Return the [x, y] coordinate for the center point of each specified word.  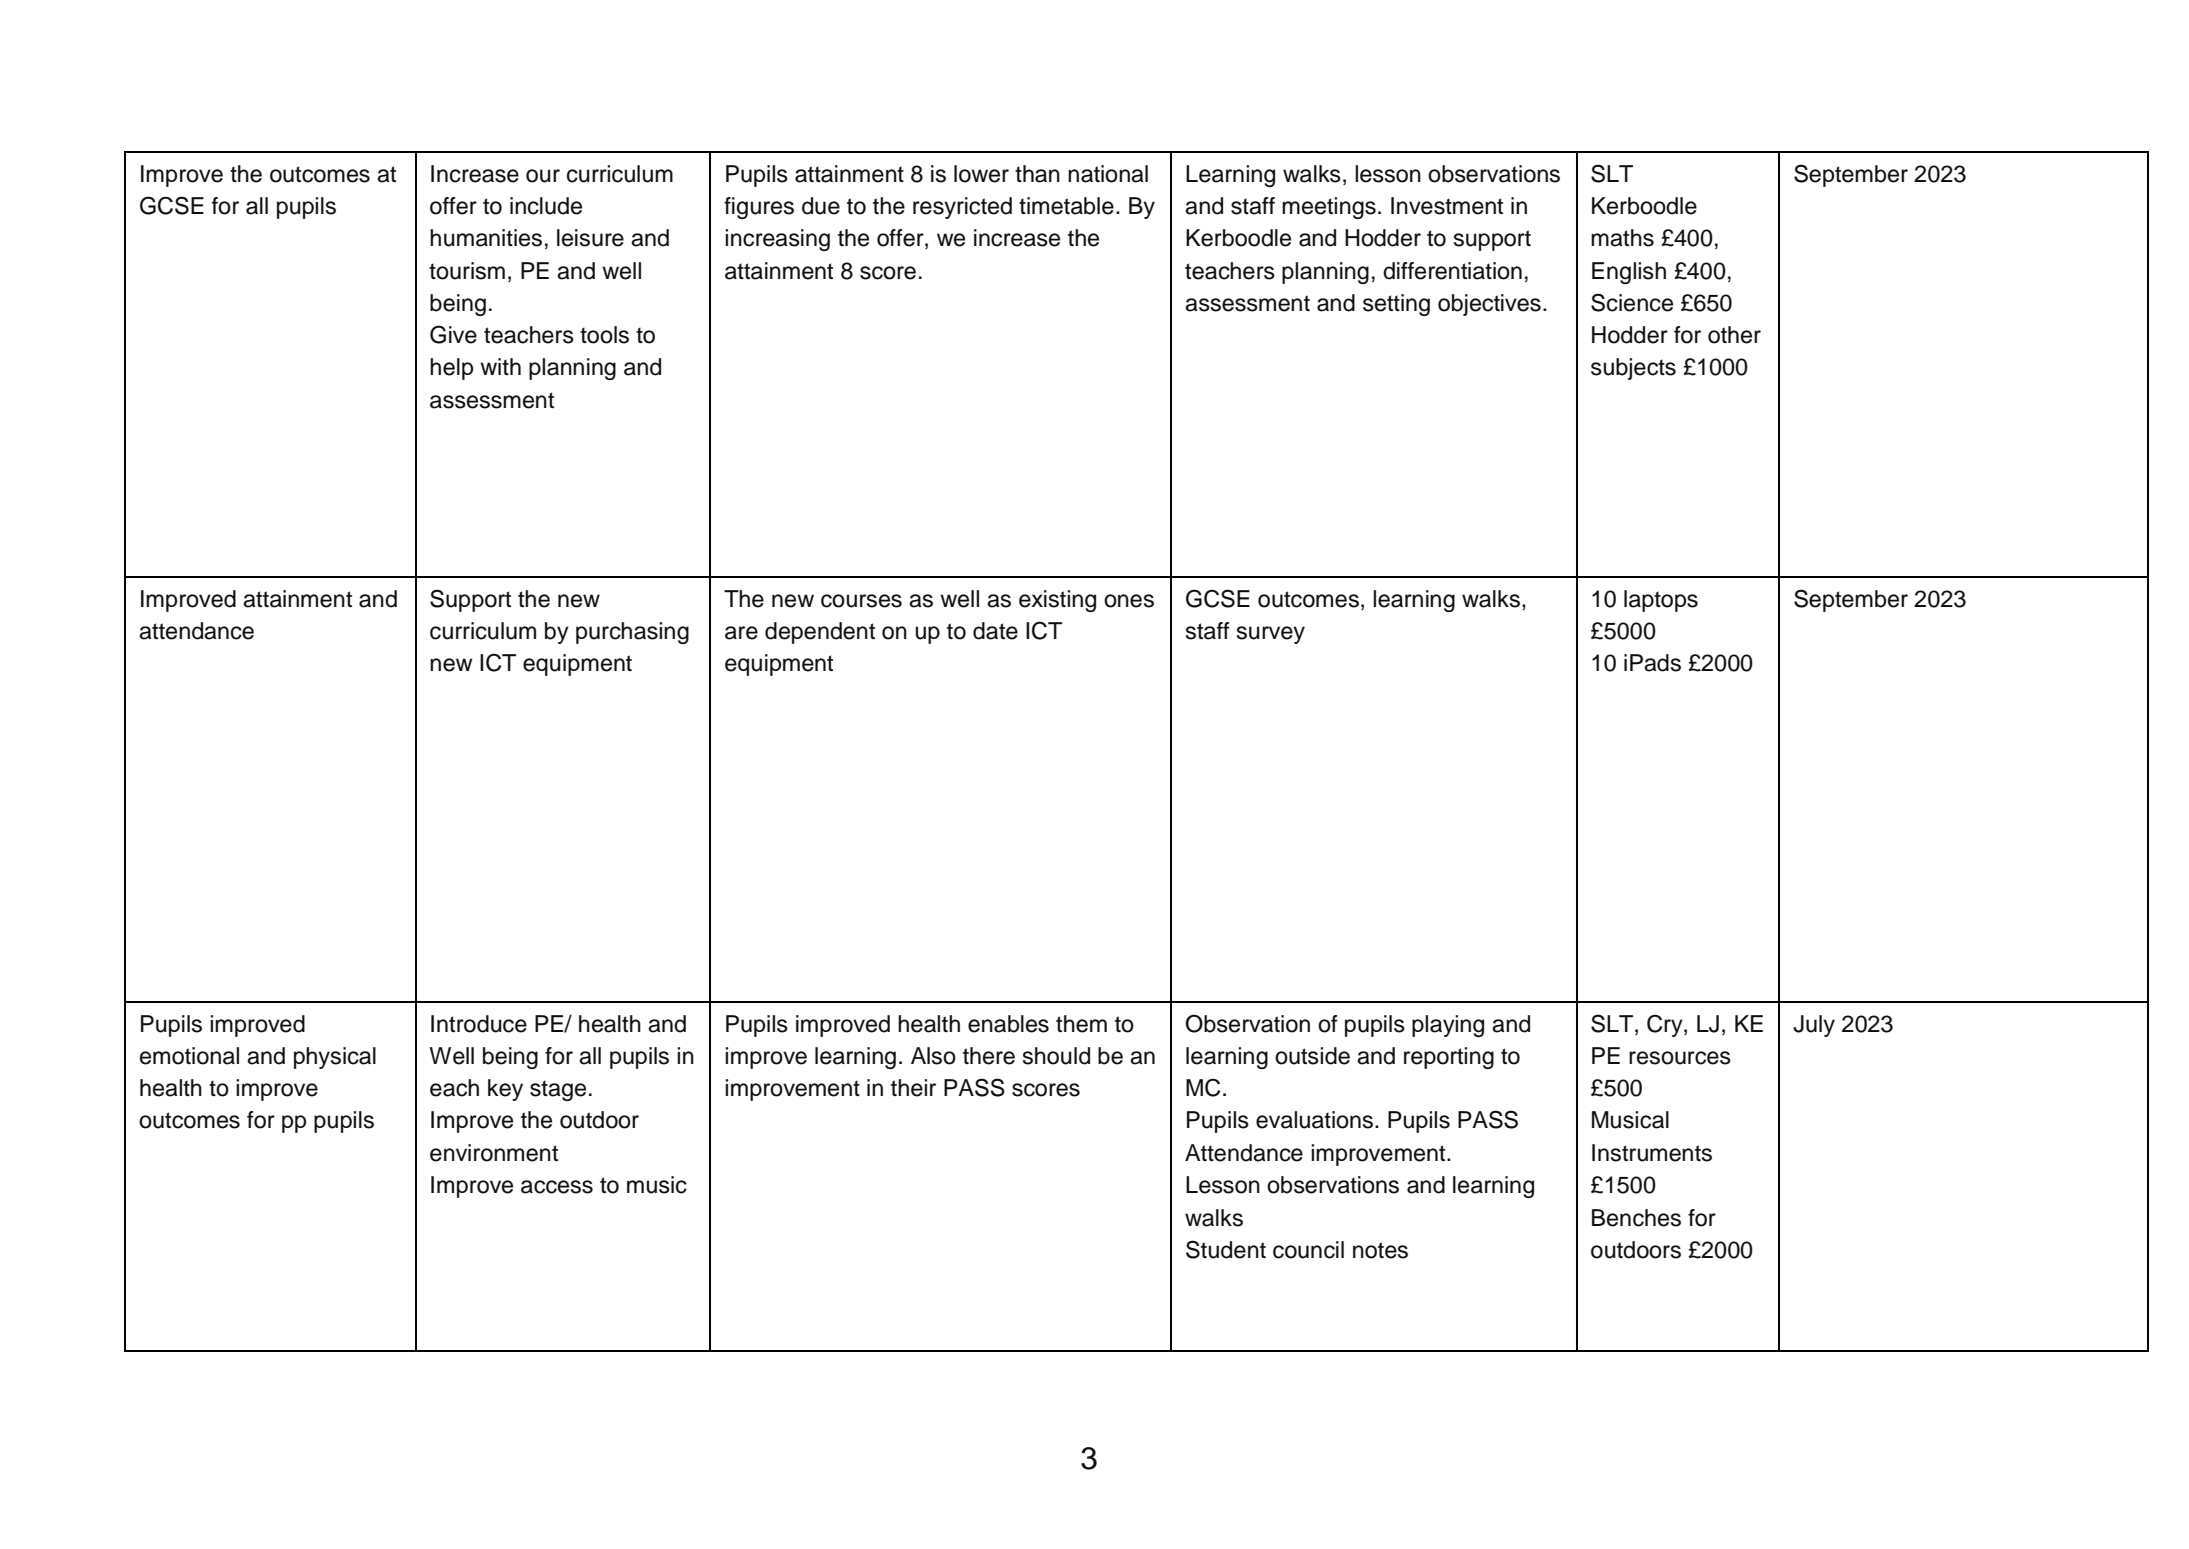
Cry [1666, 1025]
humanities [486, 238]
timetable [1066, 206]
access [557, 1187]
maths [1622, 238]
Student [1226, 1249]
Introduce [479, 1024]
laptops [1661, 601]
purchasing [632, 633]
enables [1008, 1024]
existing [1057, 601]
